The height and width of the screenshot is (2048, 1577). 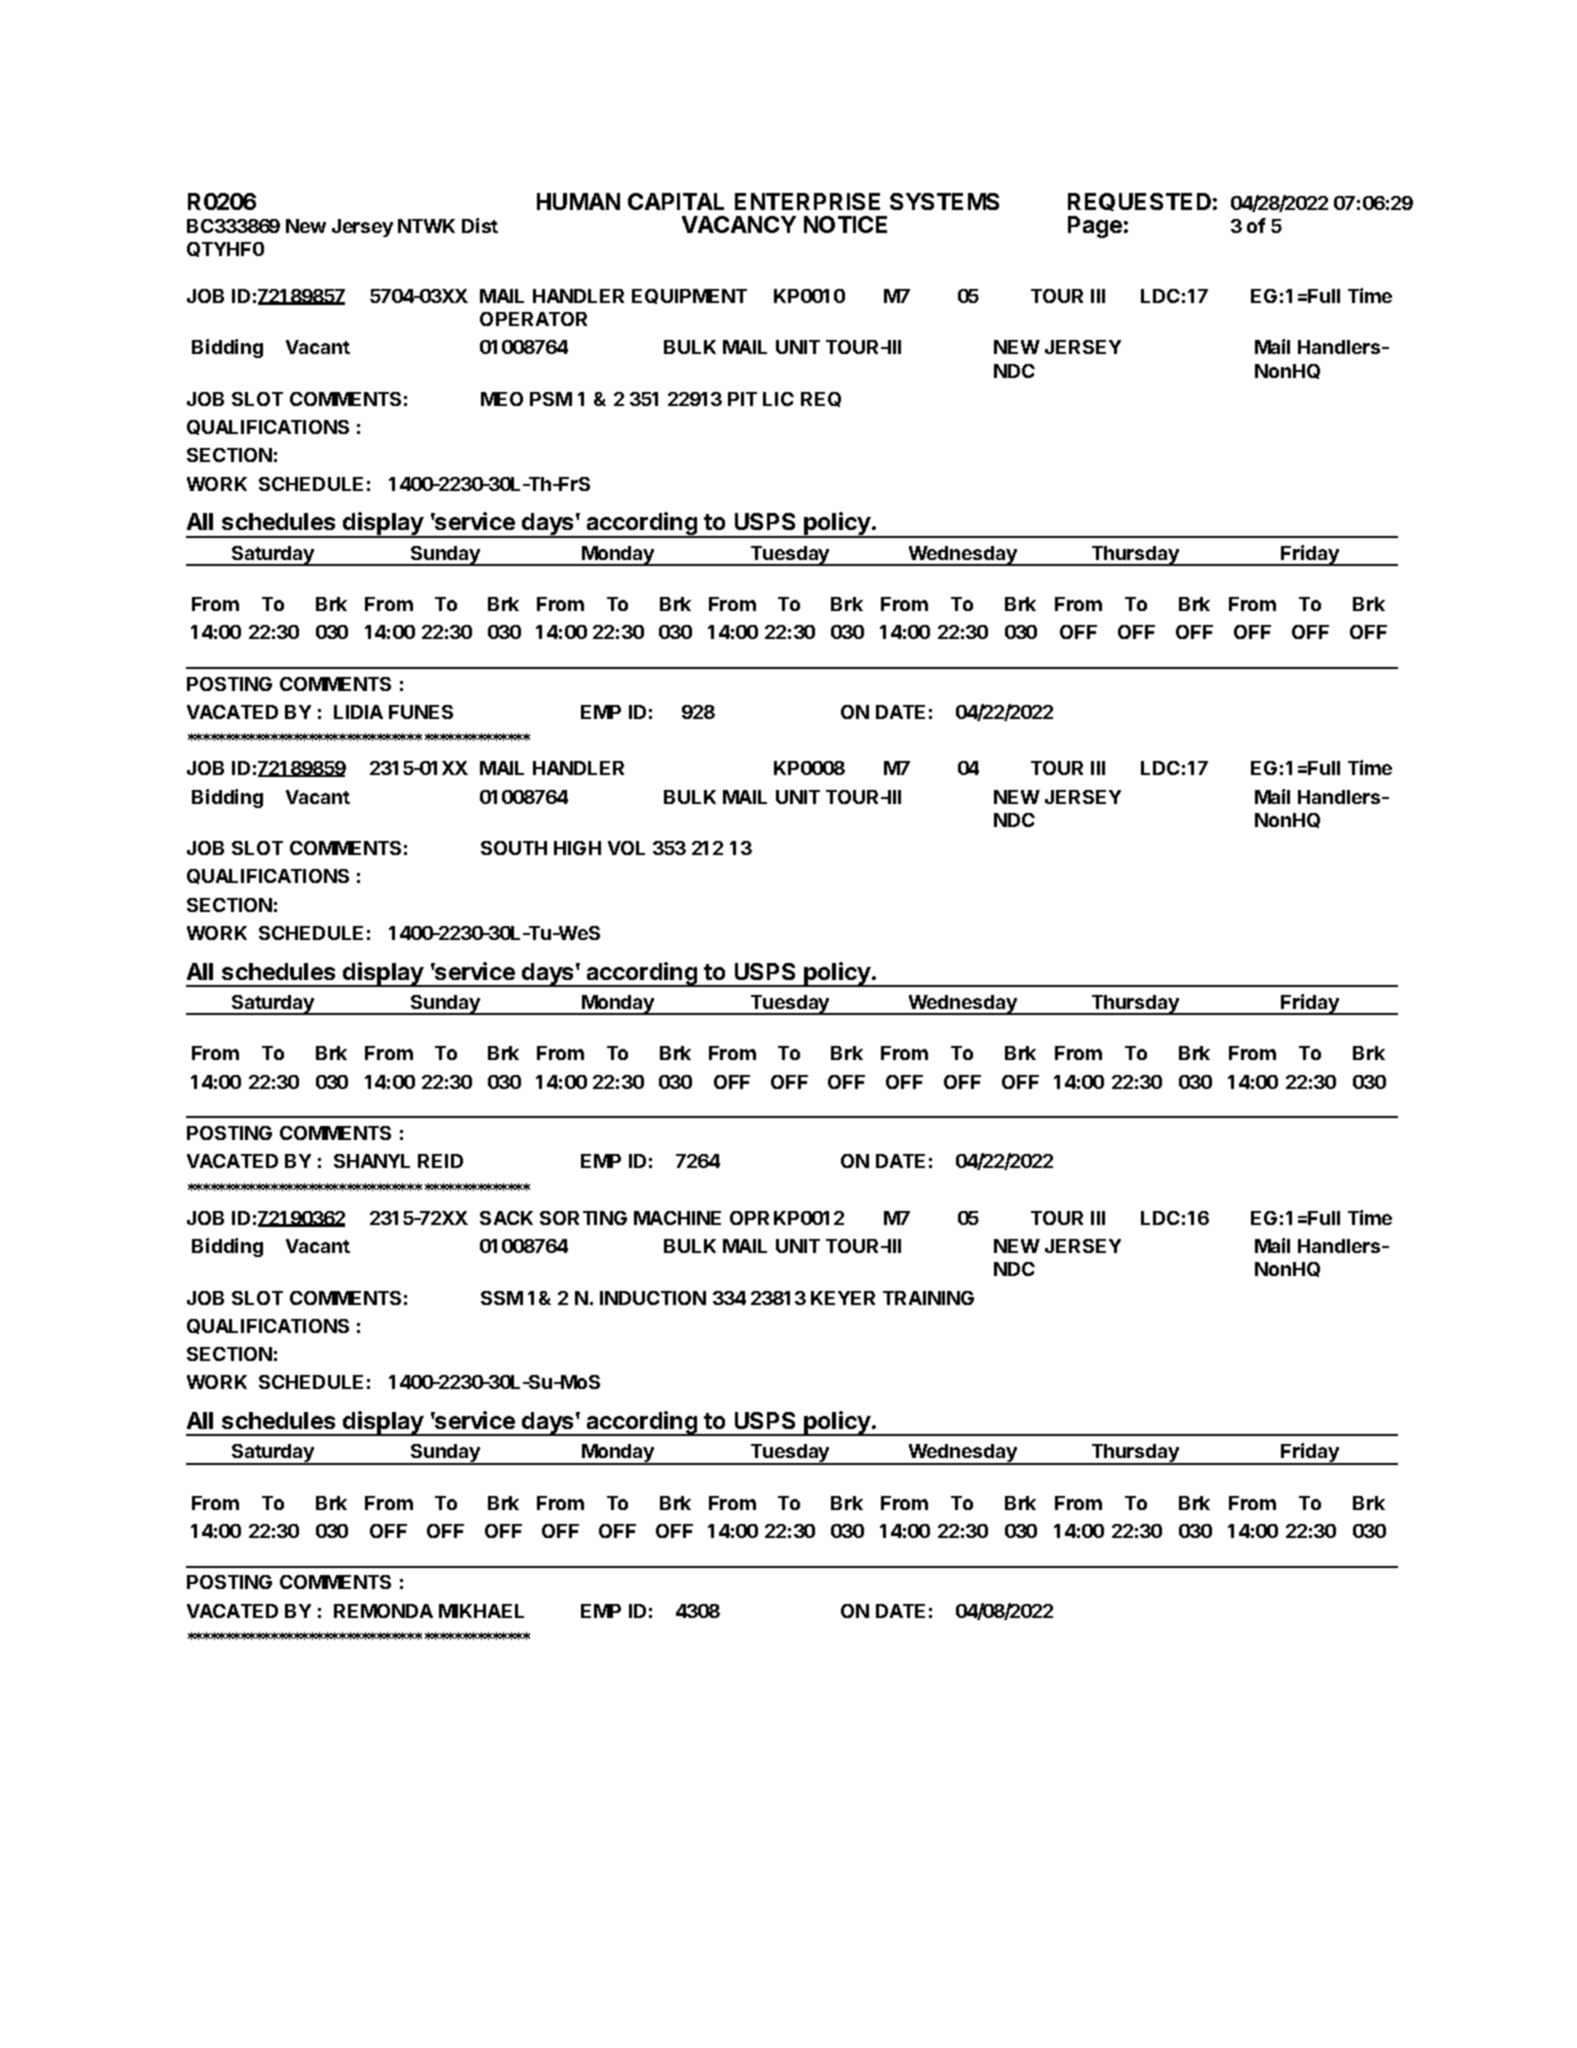 I want to click on VOL, so click(x=626, y=848).
